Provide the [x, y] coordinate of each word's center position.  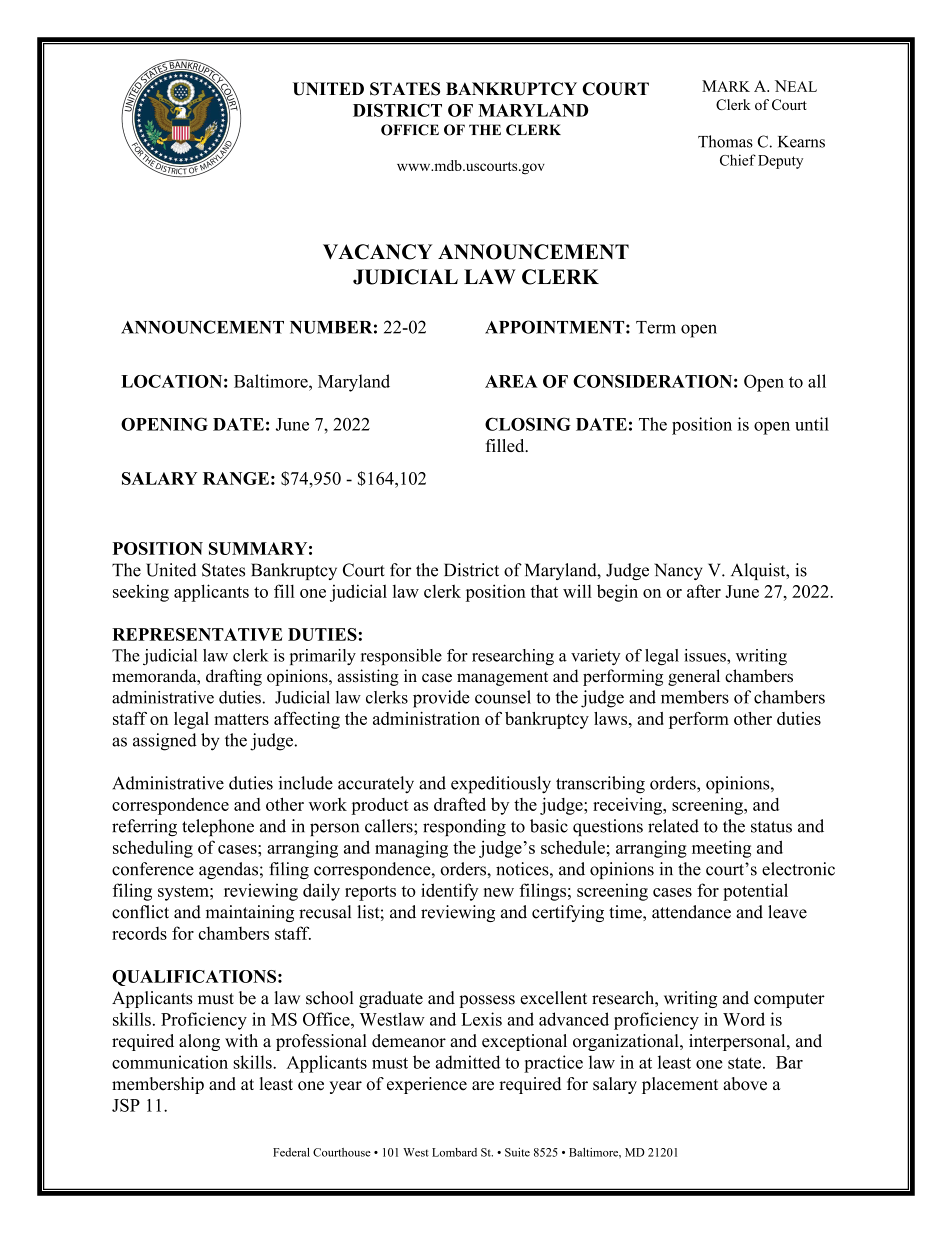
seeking [141, 593]
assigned [165, 742]
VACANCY [377, 252]
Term [656, 327]
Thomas [725, 141]
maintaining [250, 913]
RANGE [236, 478]
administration [426, 718]
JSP [126, 1105]
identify [450, 892]
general [694, 677]
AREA [511, 381]
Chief [738, 160]
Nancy [678, 571]
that [544, 591]
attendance [691, 912]
